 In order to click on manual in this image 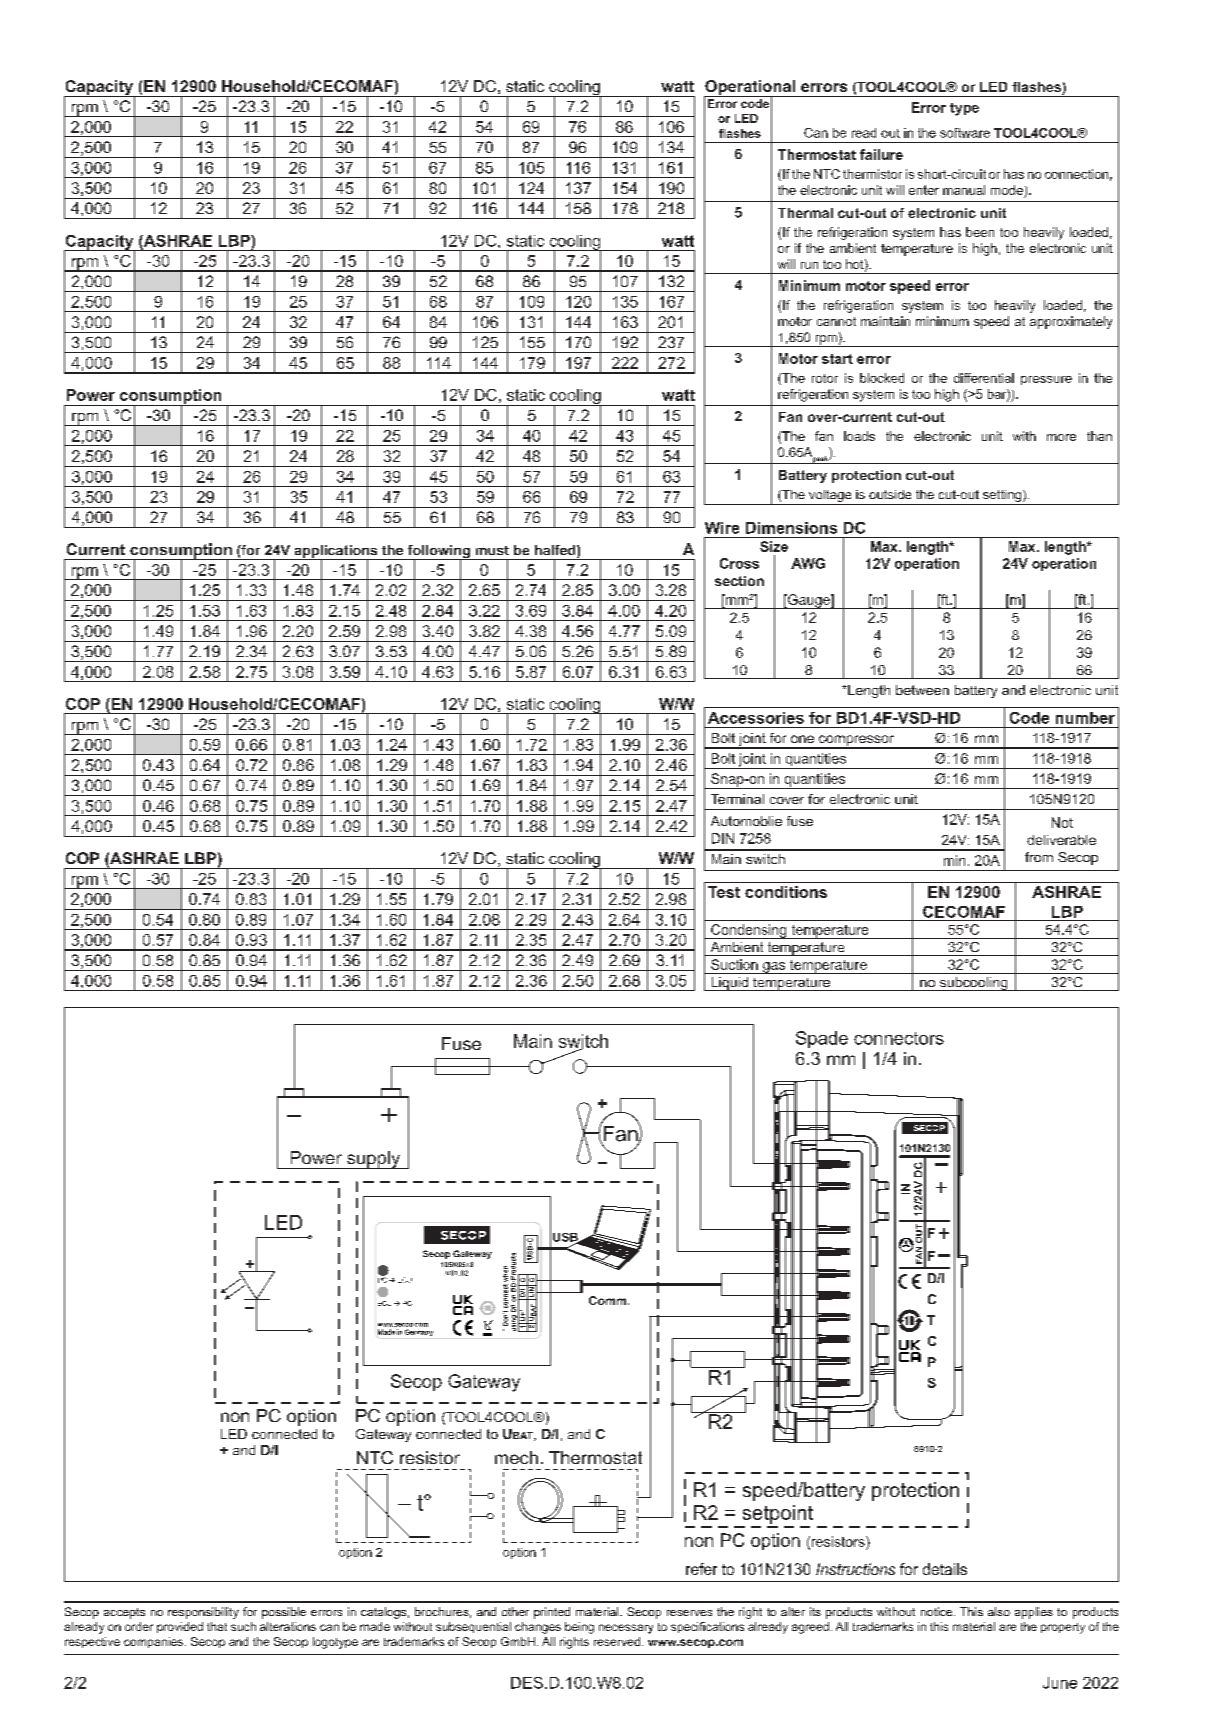, I will do `click(964, 190)`.
